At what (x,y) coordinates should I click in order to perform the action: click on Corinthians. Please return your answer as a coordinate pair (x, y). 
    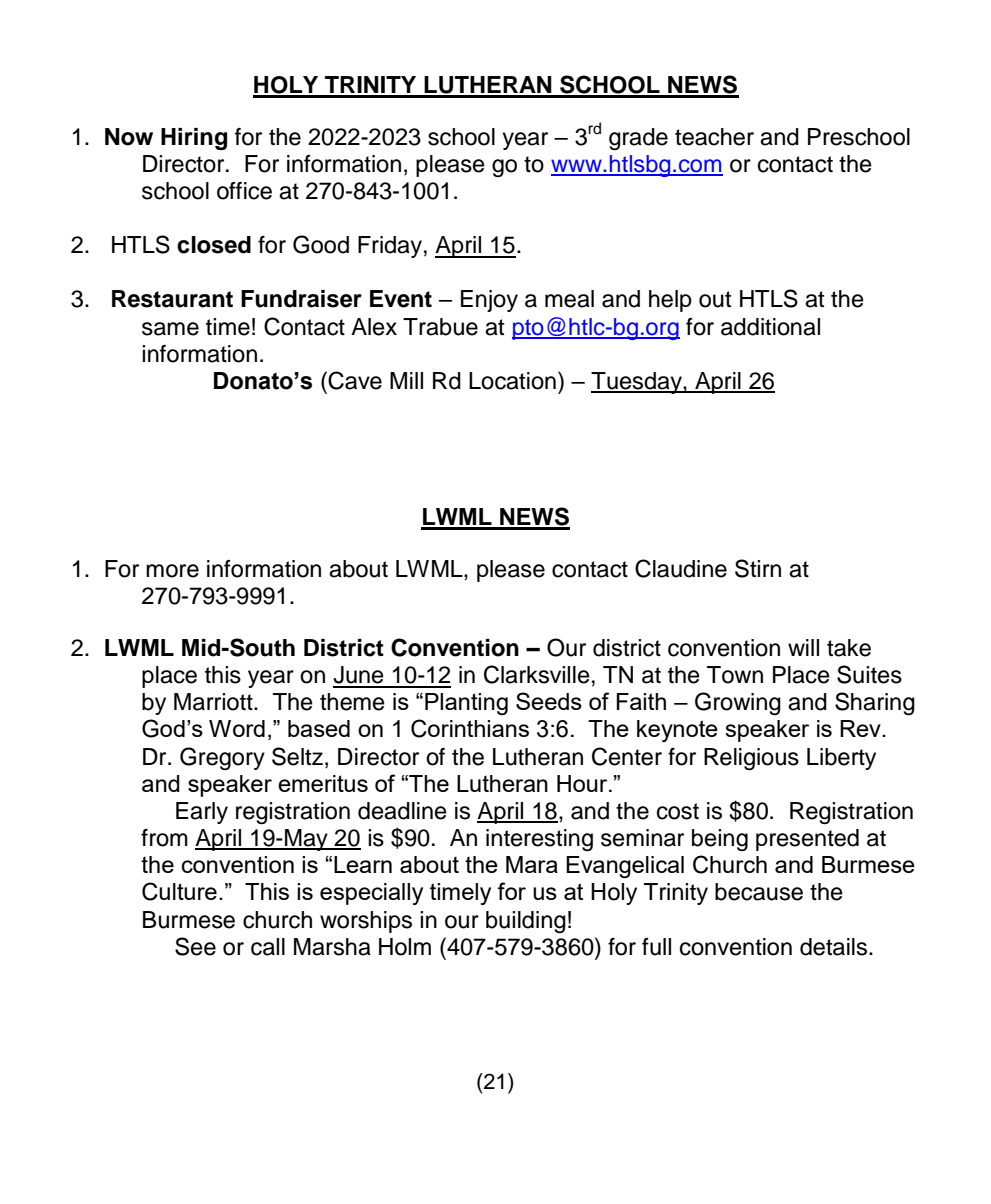
    Looking at the image, I should click on (470, 728).
